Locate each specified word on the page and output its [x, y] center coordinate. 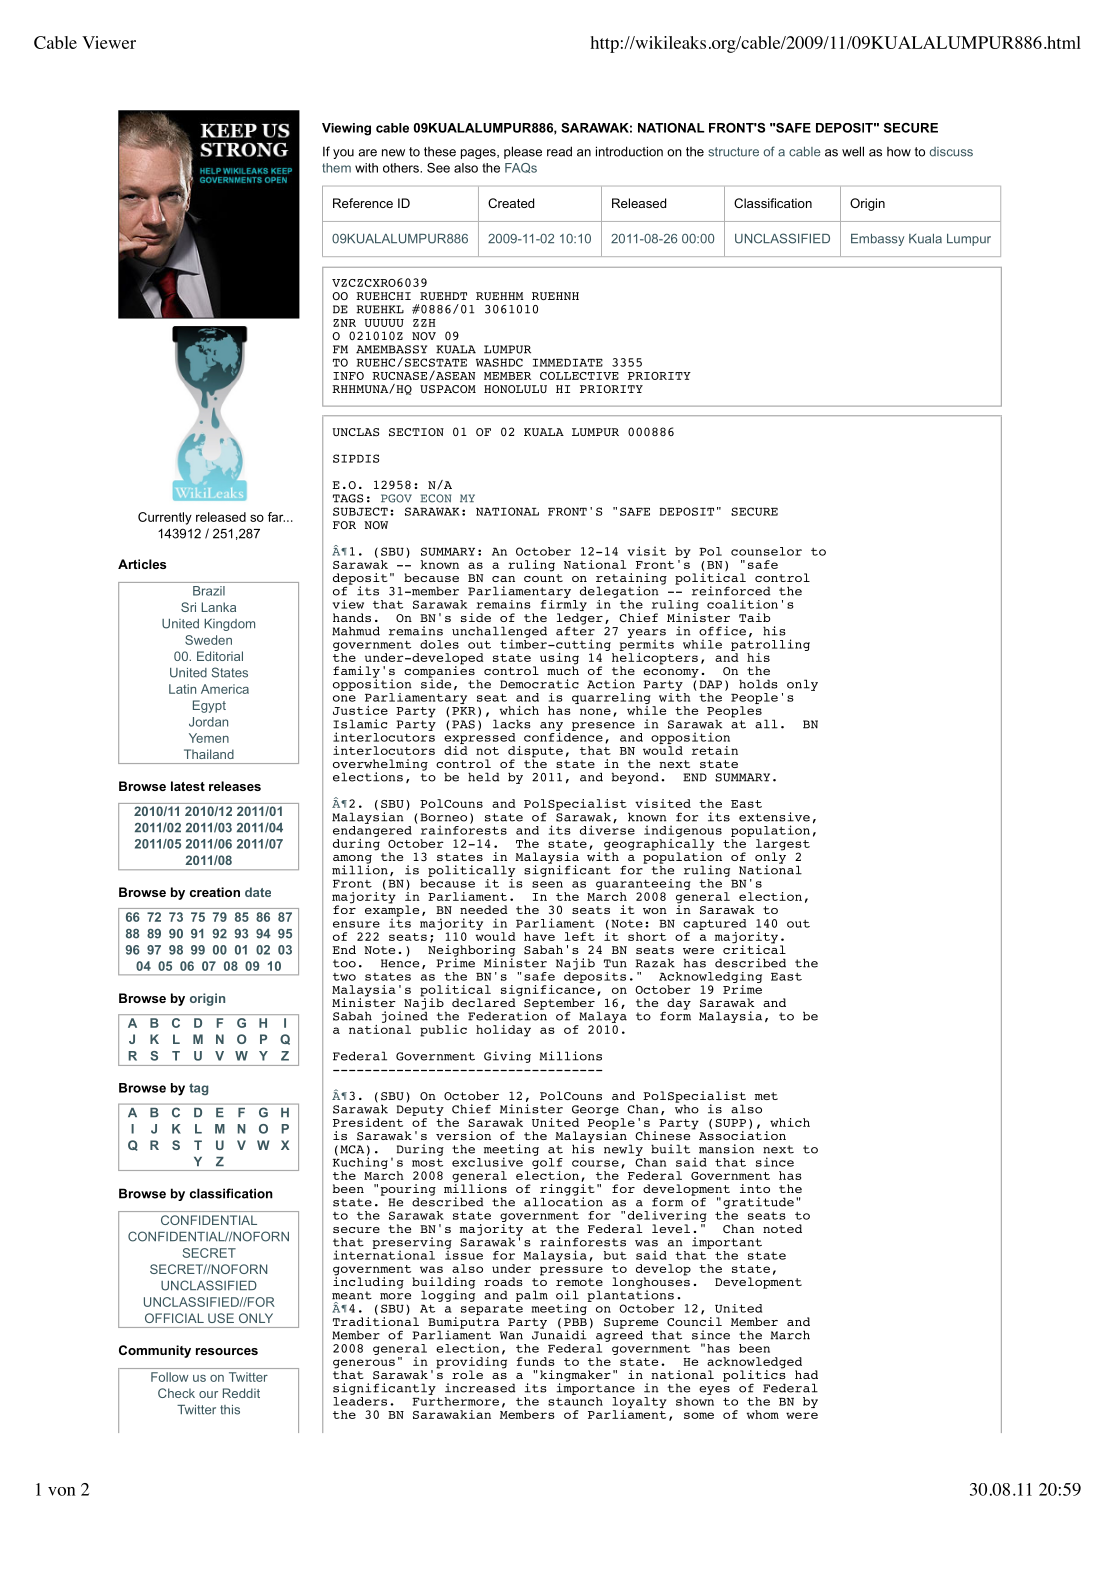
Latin [182, 689]
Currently [165, 518]
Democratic [539, 684]
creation [215, 892]
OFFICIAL [174, 1318]
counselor [766, 551]
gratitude [758, 1203]
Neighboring [471, 952]
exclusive [487, 1162]
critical [754, 948]
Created [511, 203]
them [336, 168]
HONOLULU [515, 389]
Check [176, 1393]
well [853, 151]
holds [758, 684]
